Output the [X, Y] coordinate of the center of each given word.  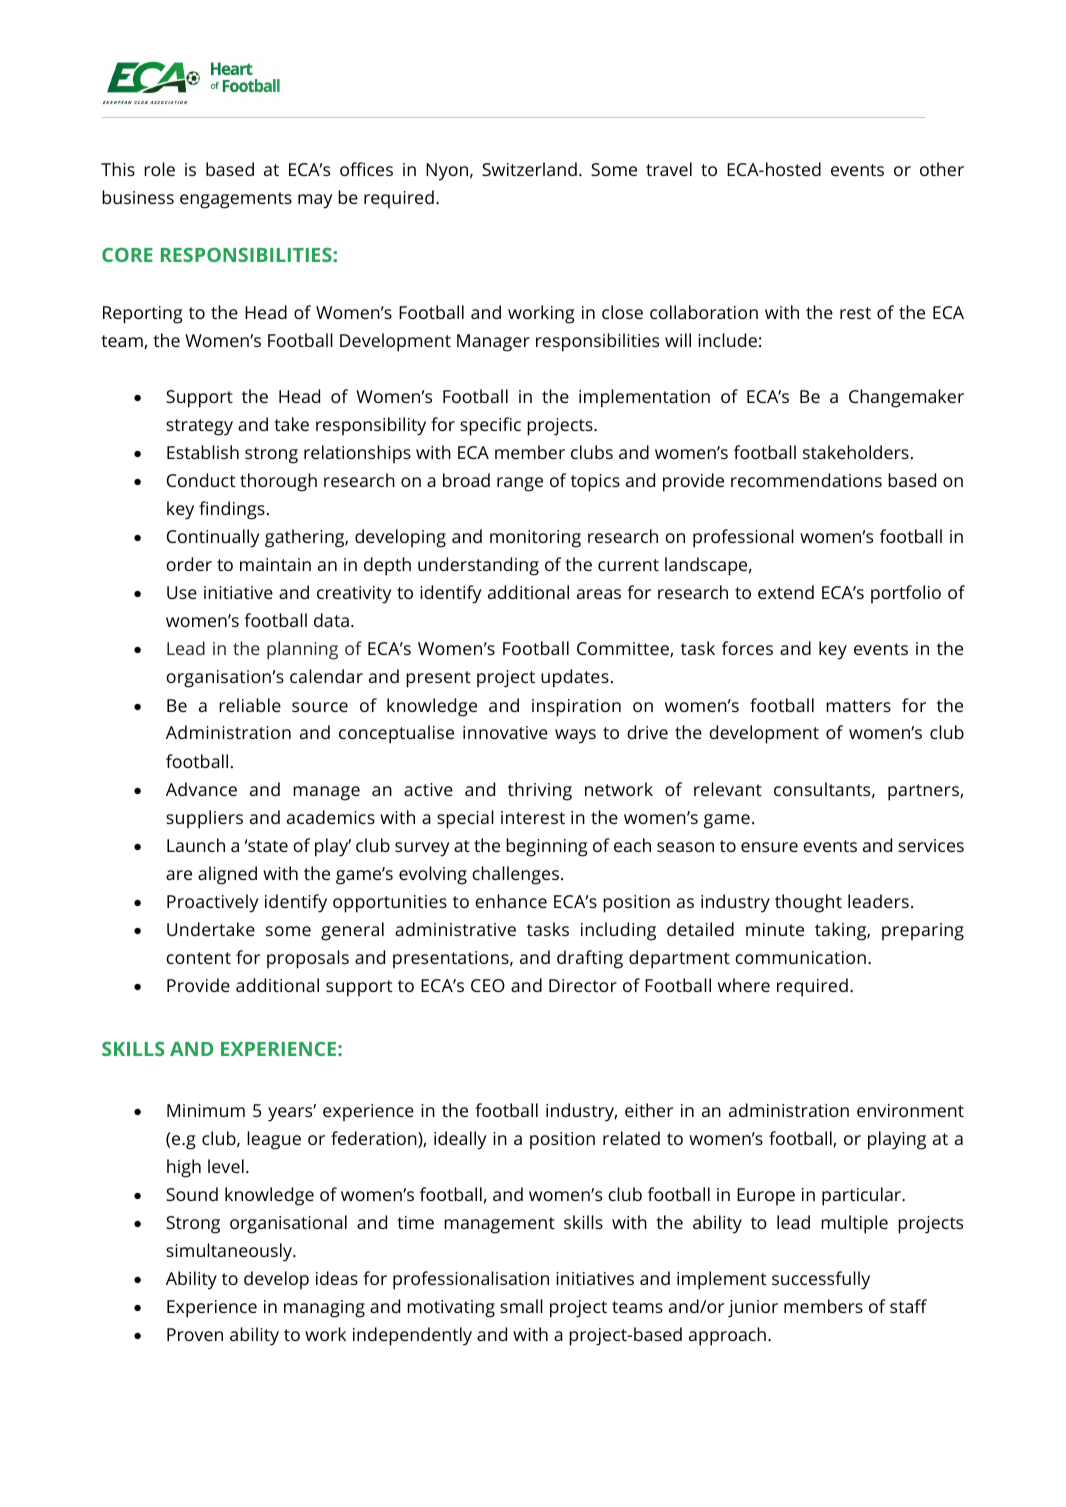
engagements [236, 200]
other [942, 169]
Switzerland [529, 169]
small [521, 1306]
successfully [821, 1280]
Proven [195, 1334]
